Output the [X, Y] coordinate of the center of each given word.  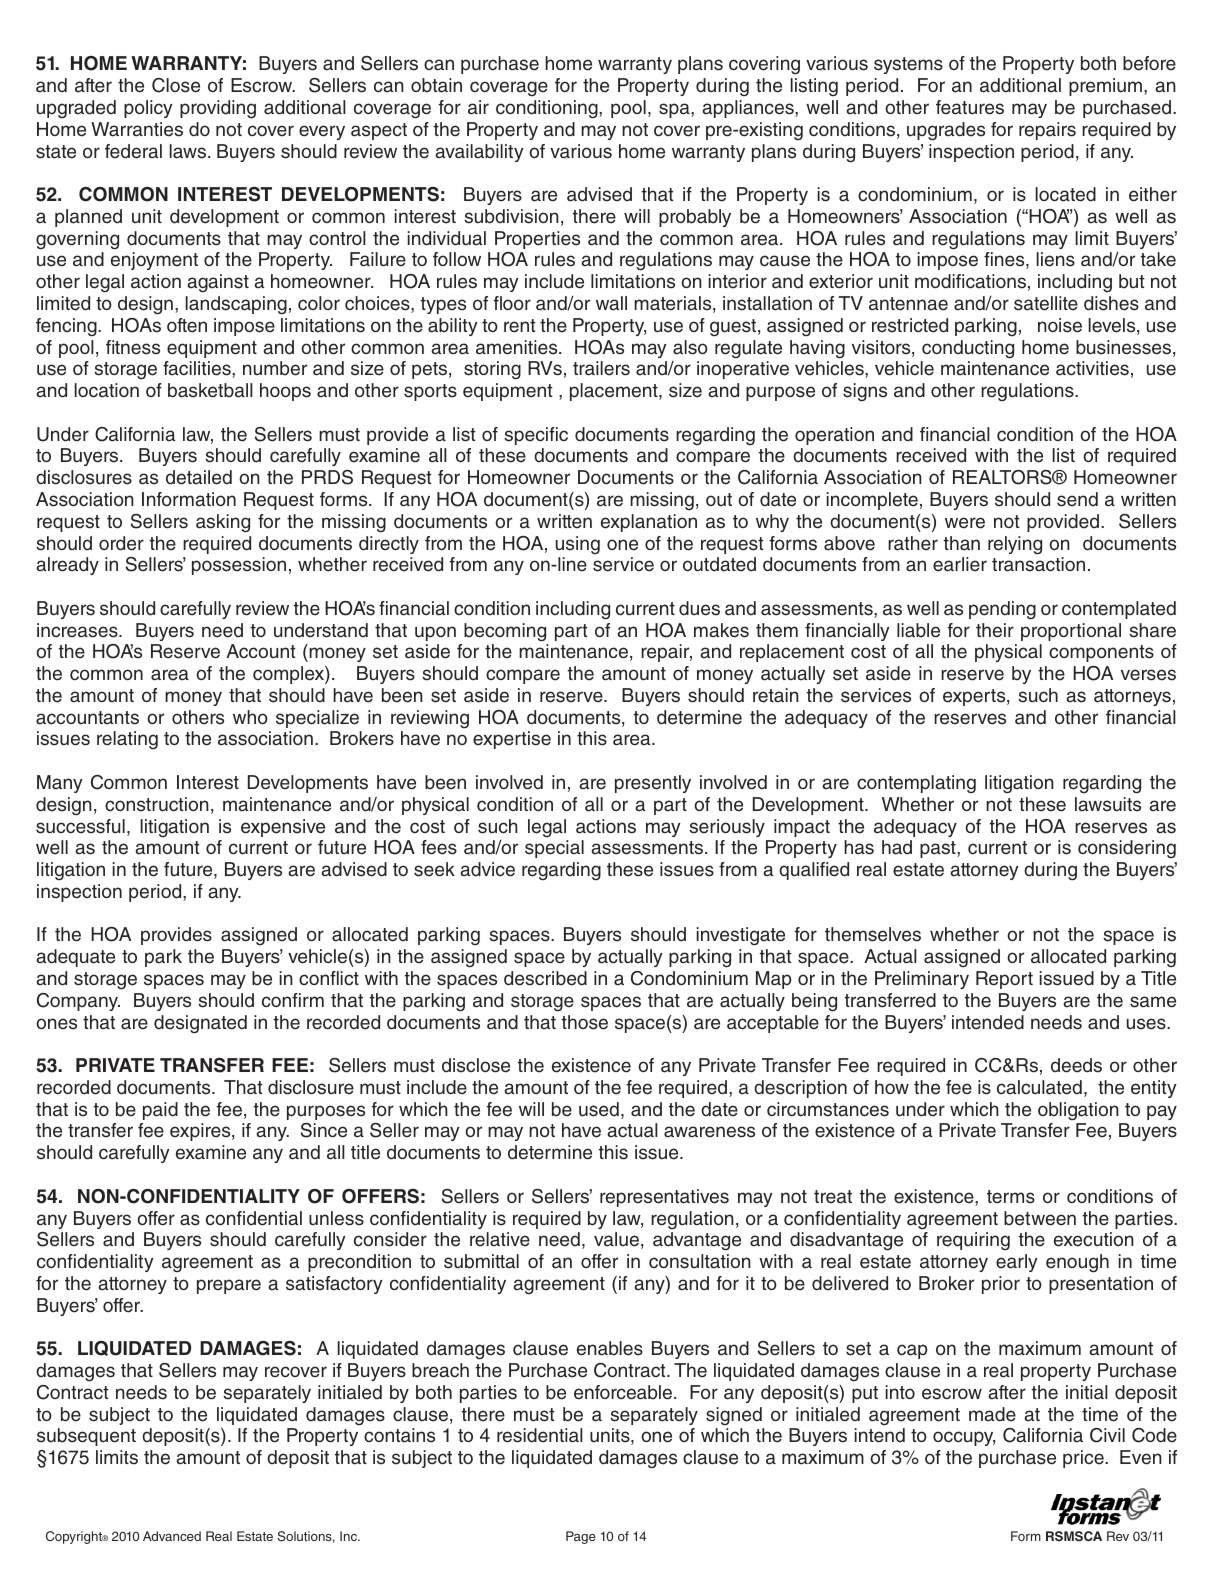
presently [653, 784]
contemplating [916, 784]
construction [157, 804]
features [970, 107]
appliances [749, 109]
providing [218, 109]
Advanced [172, 1536]
